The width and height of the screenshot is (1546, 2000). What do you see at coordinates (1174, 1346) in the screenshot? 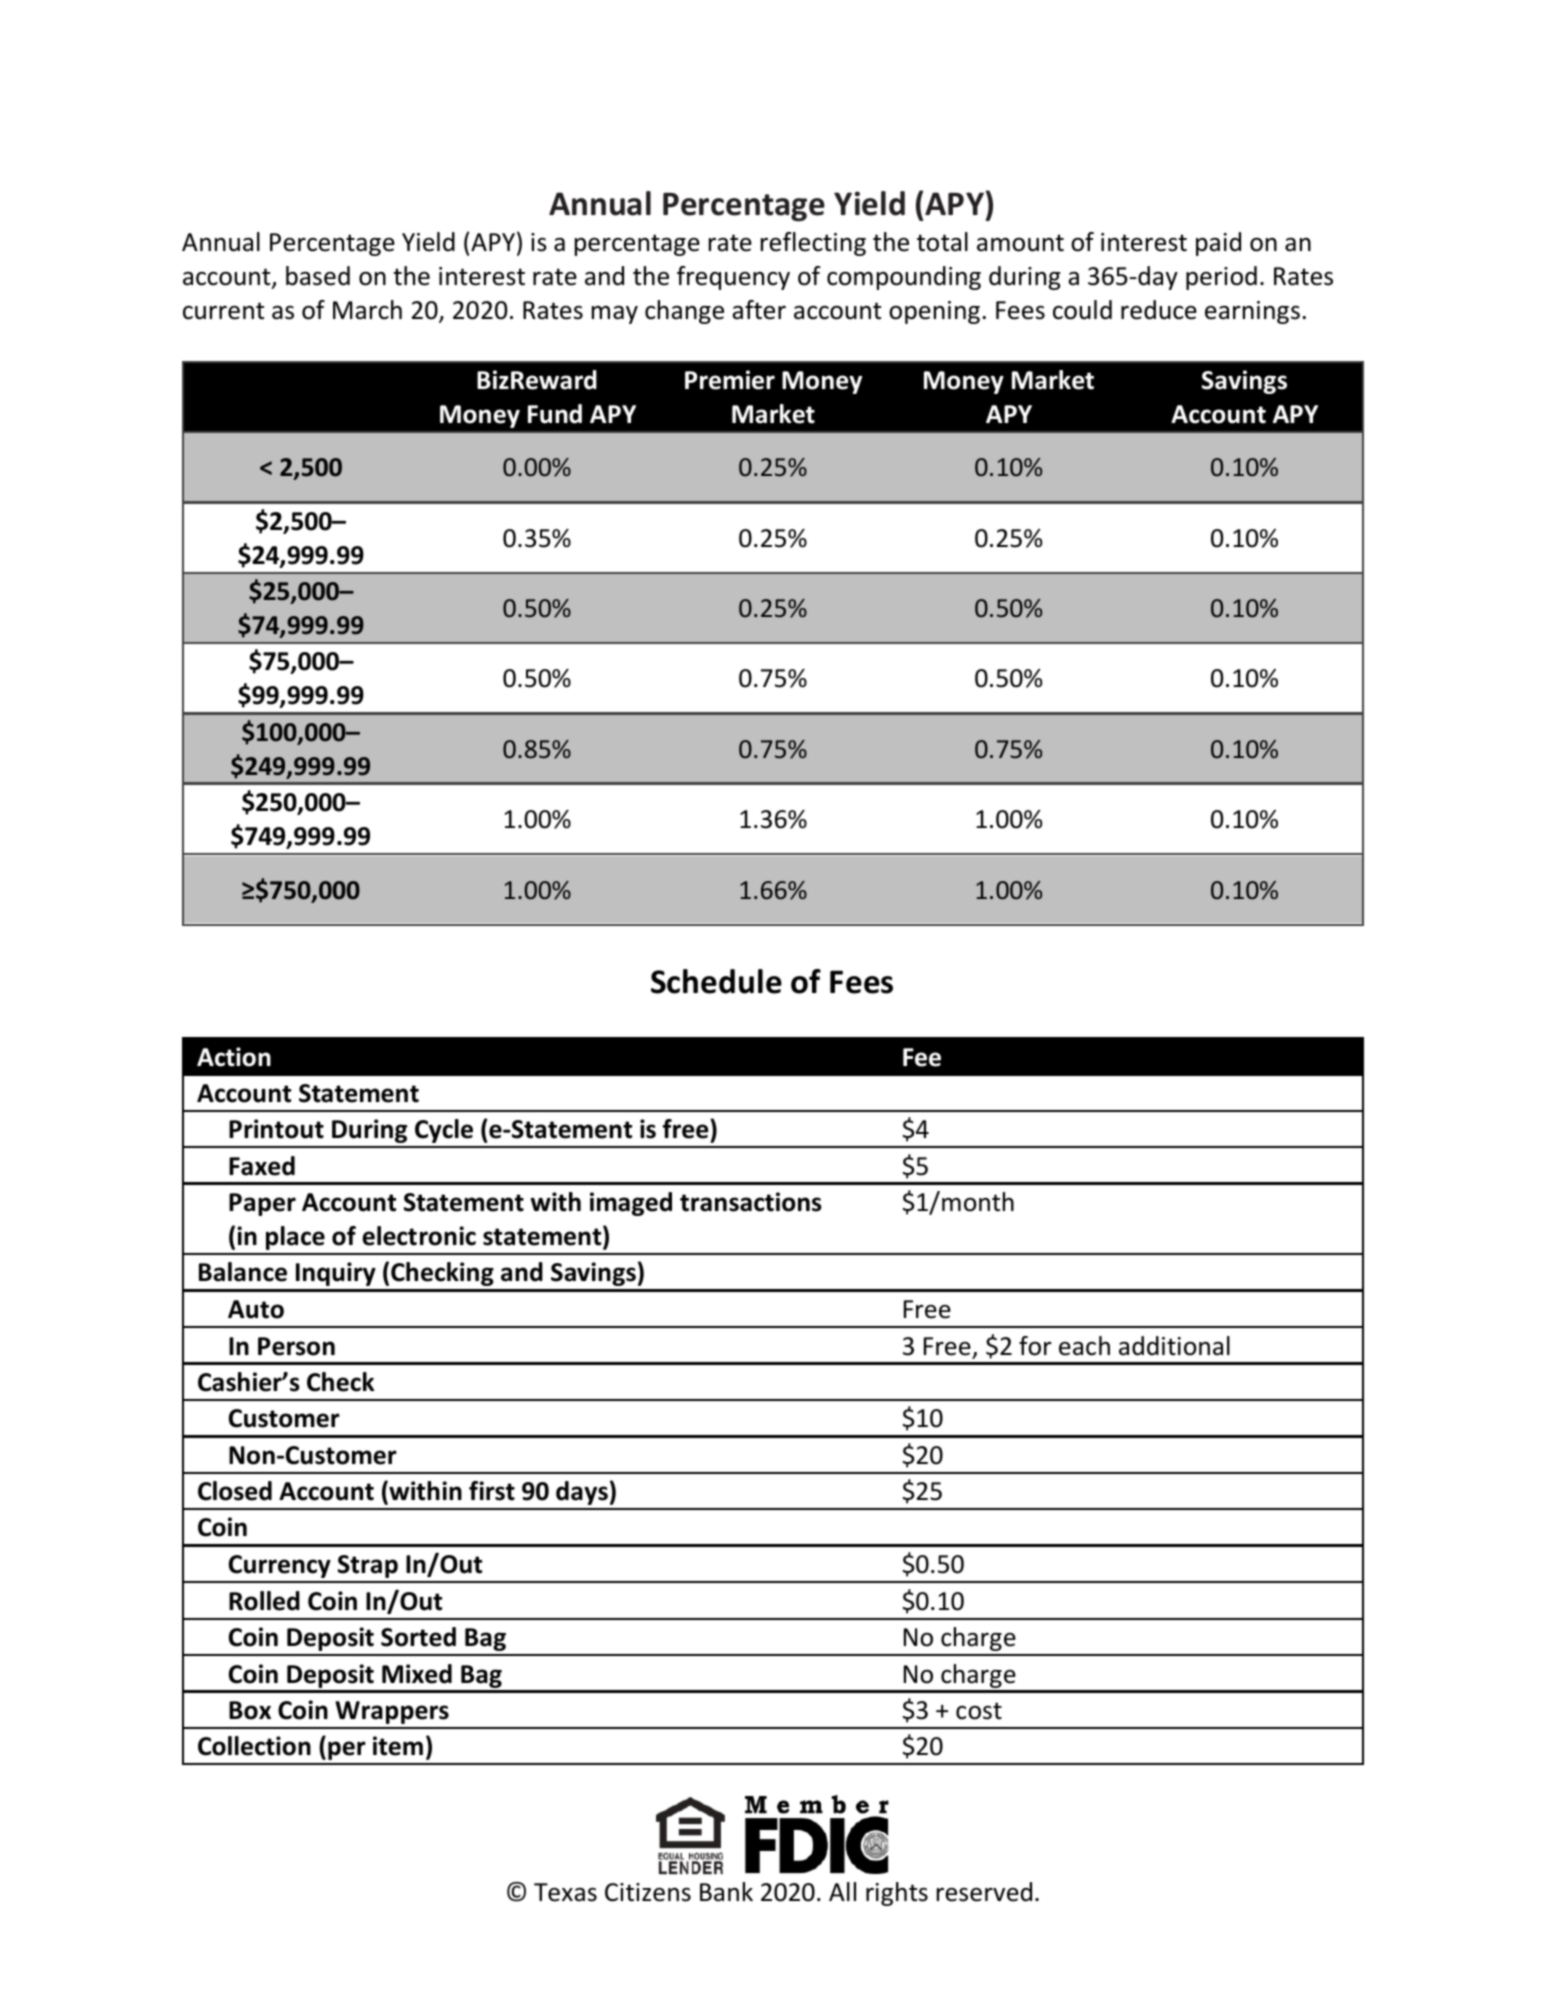
I see `additional` at bounding box center [1174, 1346].
